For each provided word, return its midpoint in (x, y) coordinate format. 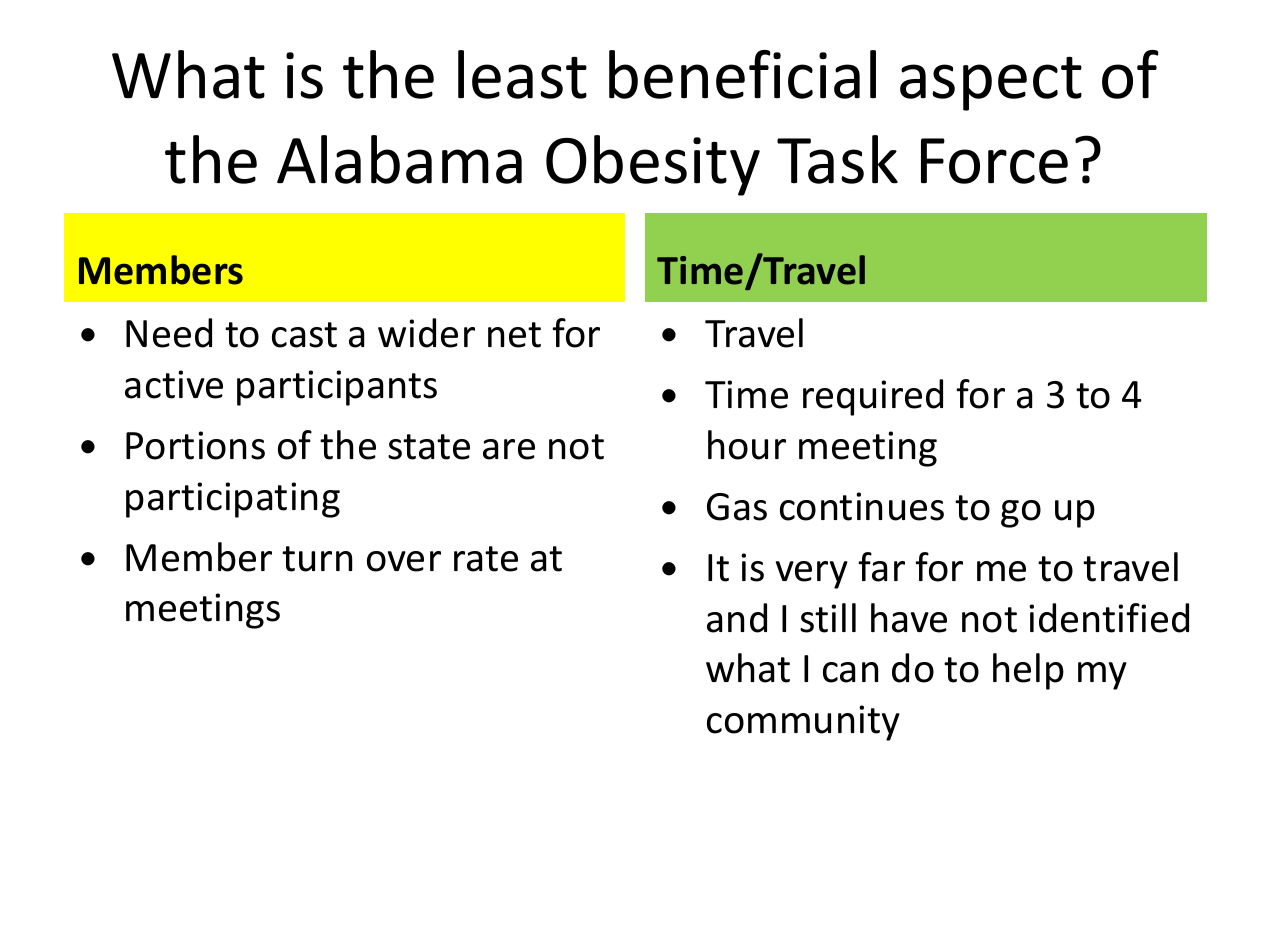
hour (747, 445)
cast (304, 335)
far (881, 567)
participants (337, 388)
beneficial (742, 74)
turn (317, 559)
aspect (991, 84)
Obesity (653, 165)
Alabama (399, 159)
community (803, 723)
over (404, 561)
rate (486, 559)
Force (994, 161)
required (873, 397)
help (1028, 671)
